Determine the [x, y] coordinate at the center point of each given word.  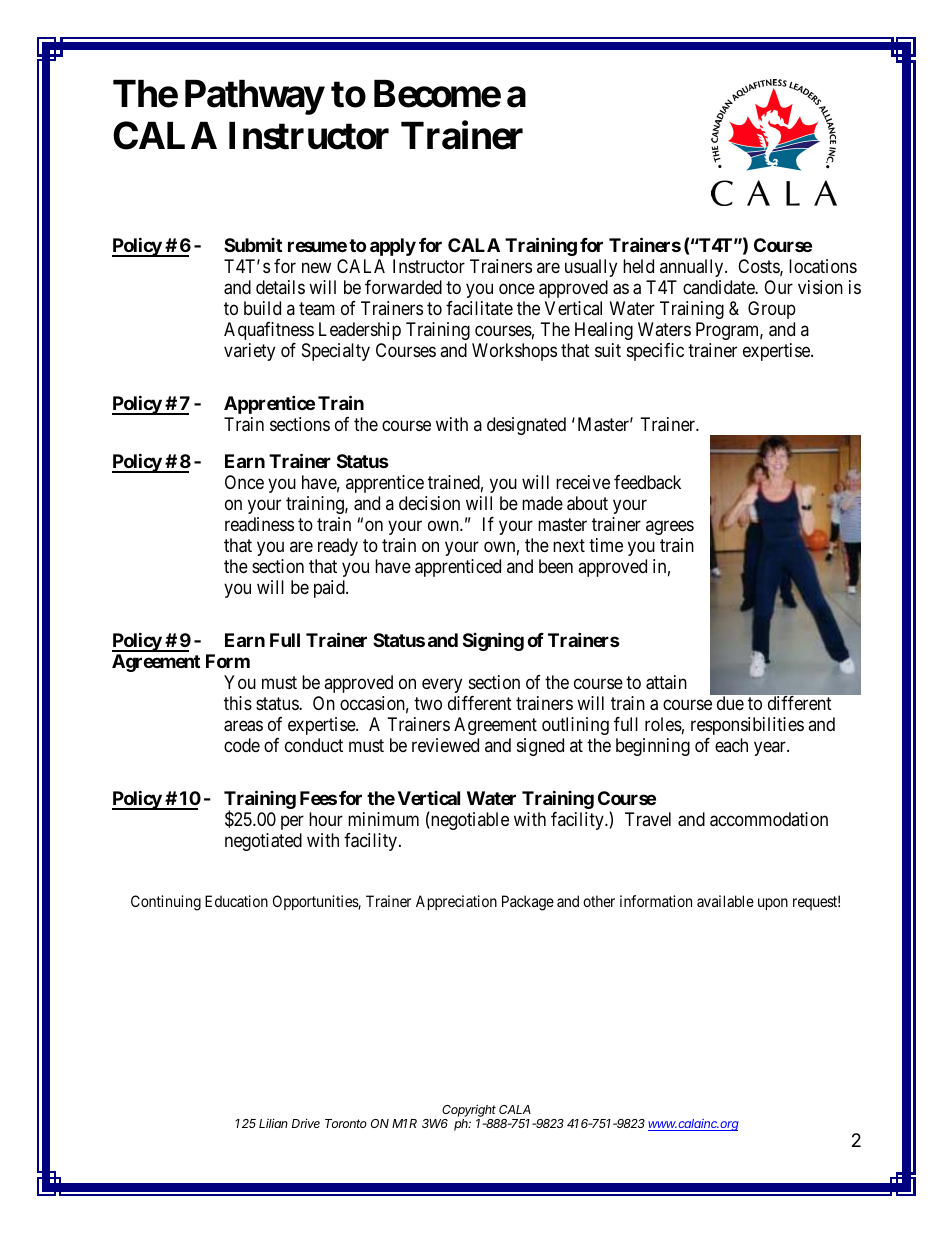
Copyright [470, 1112]
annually [693, 268]
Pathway [254, 97]
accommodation [769, 819]
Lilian [273, 1123]
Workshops [514, 352]
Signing [493, 641]
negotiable [469, 820]
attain [666, 682]
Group [772, 310]
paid [330, 589]
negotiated [263, 842]
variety [249, 352]
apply [393, 247]
